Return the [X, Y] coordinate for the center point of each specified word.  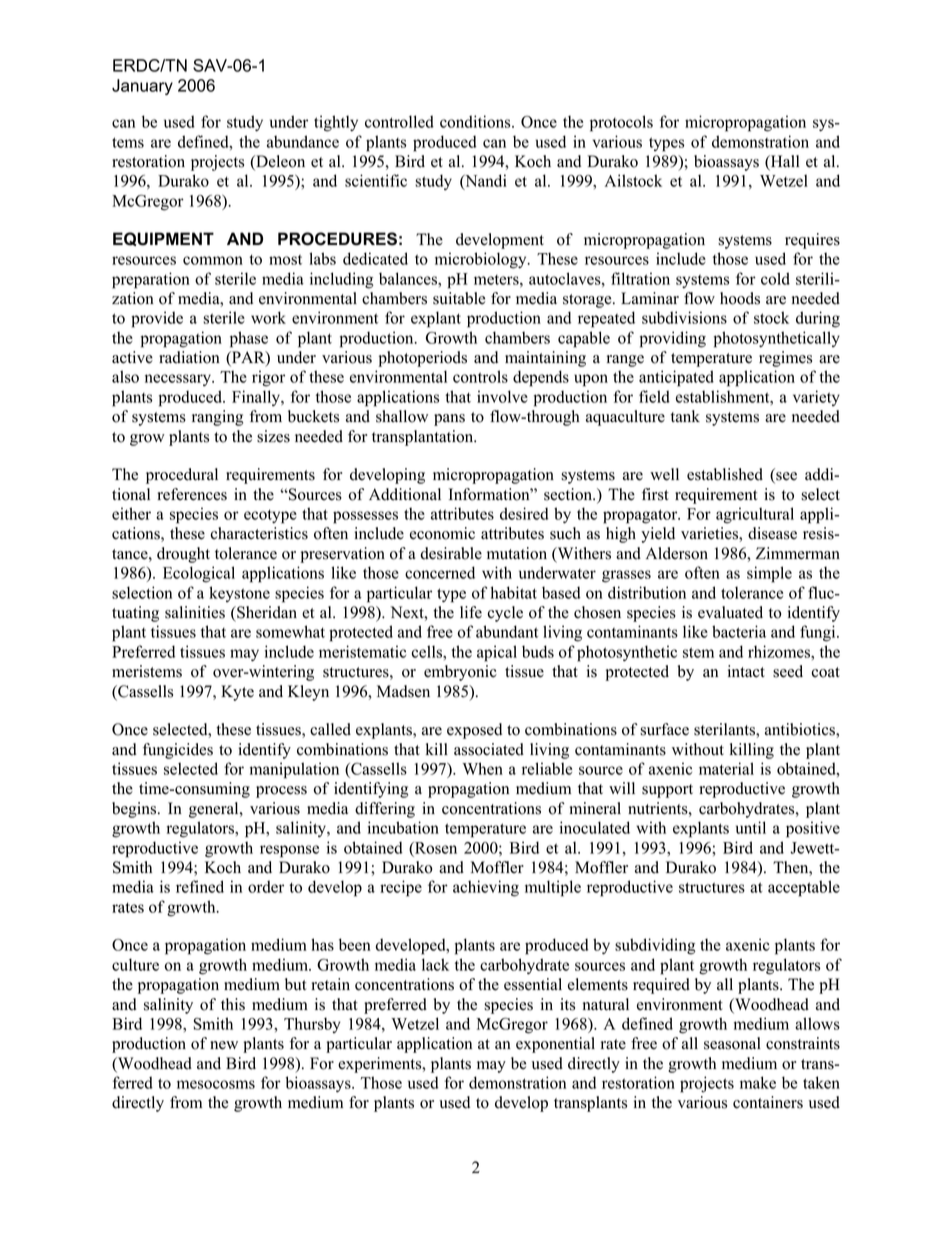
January [142, 87]
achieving [486, 888]
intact [746, 671]
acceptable [804, 888]
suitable [459, 298]
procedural [182, 476]
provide [157, 319]
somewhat [290, 631]
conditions [476, 121]
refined [200, 886]
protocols [621, 123]
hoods [740, 298]
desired [524, 513]
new [224, 1045]
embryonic [460, 673]
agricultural [755, 515]
